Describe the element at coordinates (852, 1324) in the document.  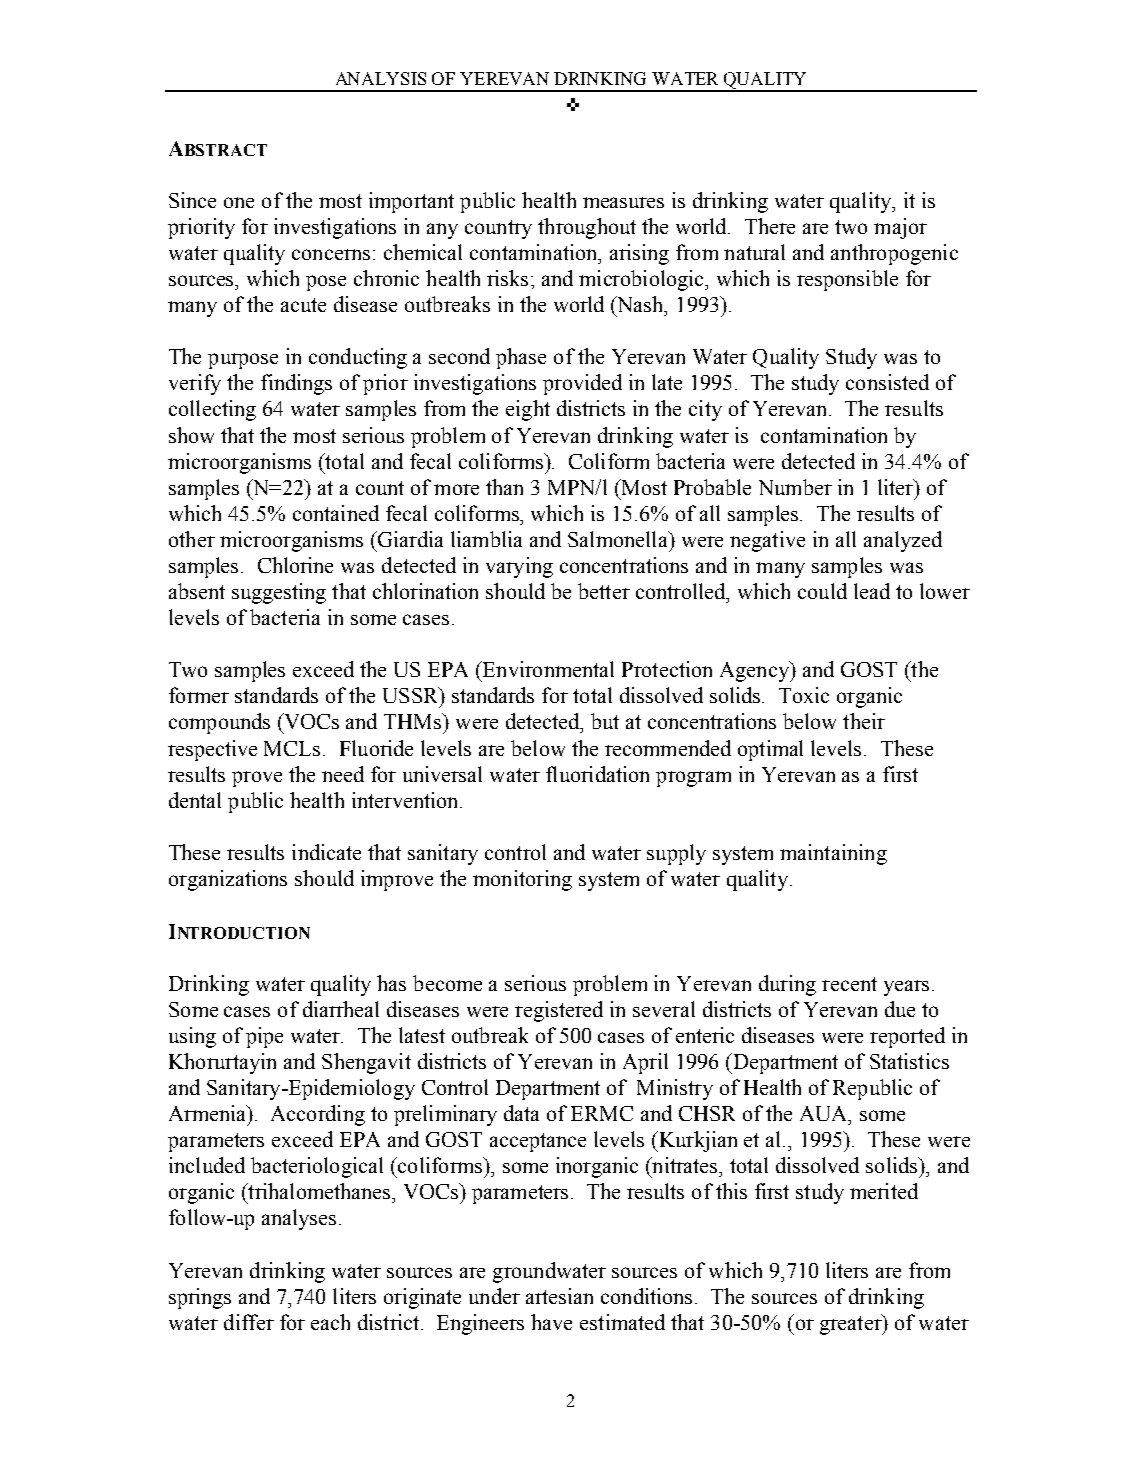
I see `greater` at that location.
